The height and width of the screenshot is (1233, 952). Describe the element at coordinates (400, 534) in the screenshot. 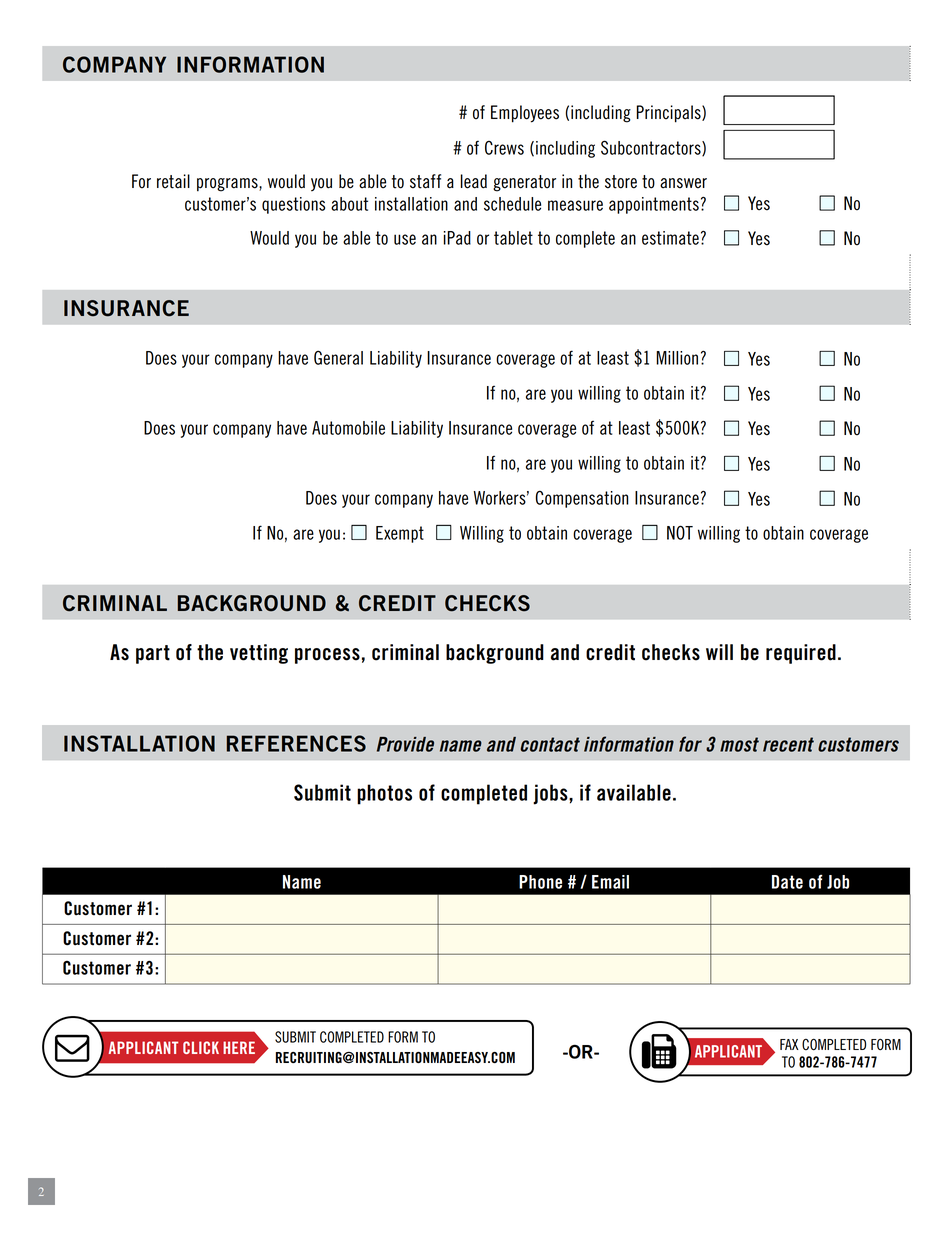

I see `Exempt` at that location.
